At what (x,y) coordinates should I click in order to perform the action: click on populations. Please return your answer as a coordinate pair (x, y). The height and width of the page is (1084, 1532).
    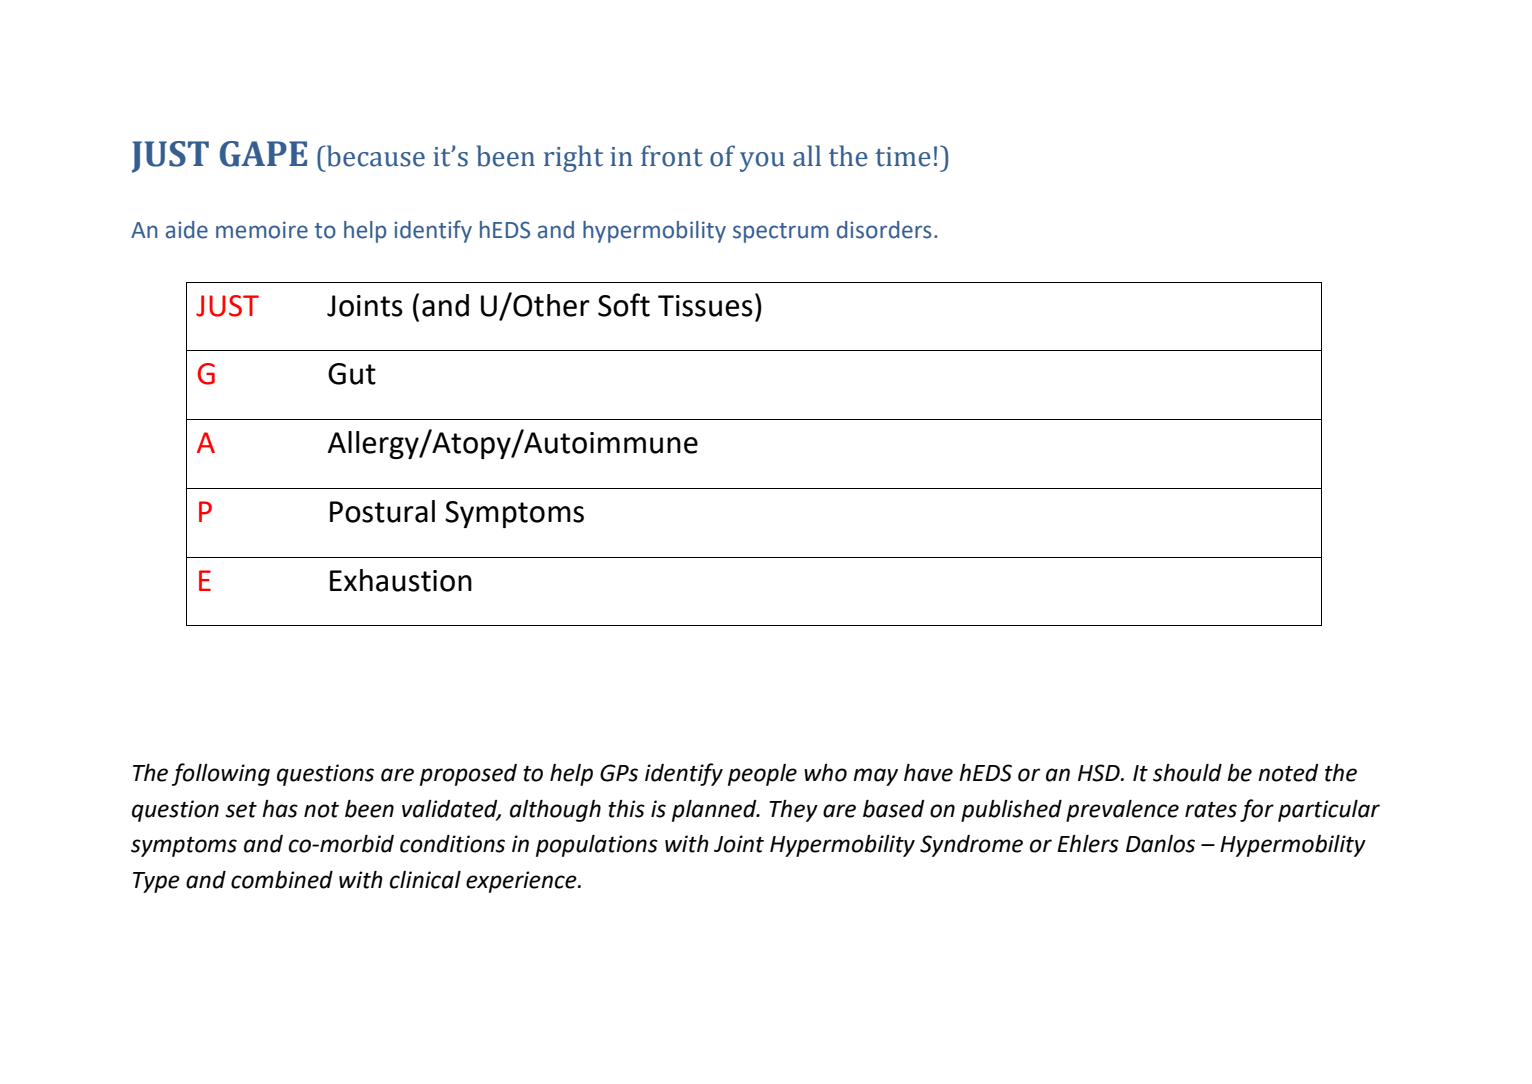
    Looking at the image, I should click on (597, 846).
